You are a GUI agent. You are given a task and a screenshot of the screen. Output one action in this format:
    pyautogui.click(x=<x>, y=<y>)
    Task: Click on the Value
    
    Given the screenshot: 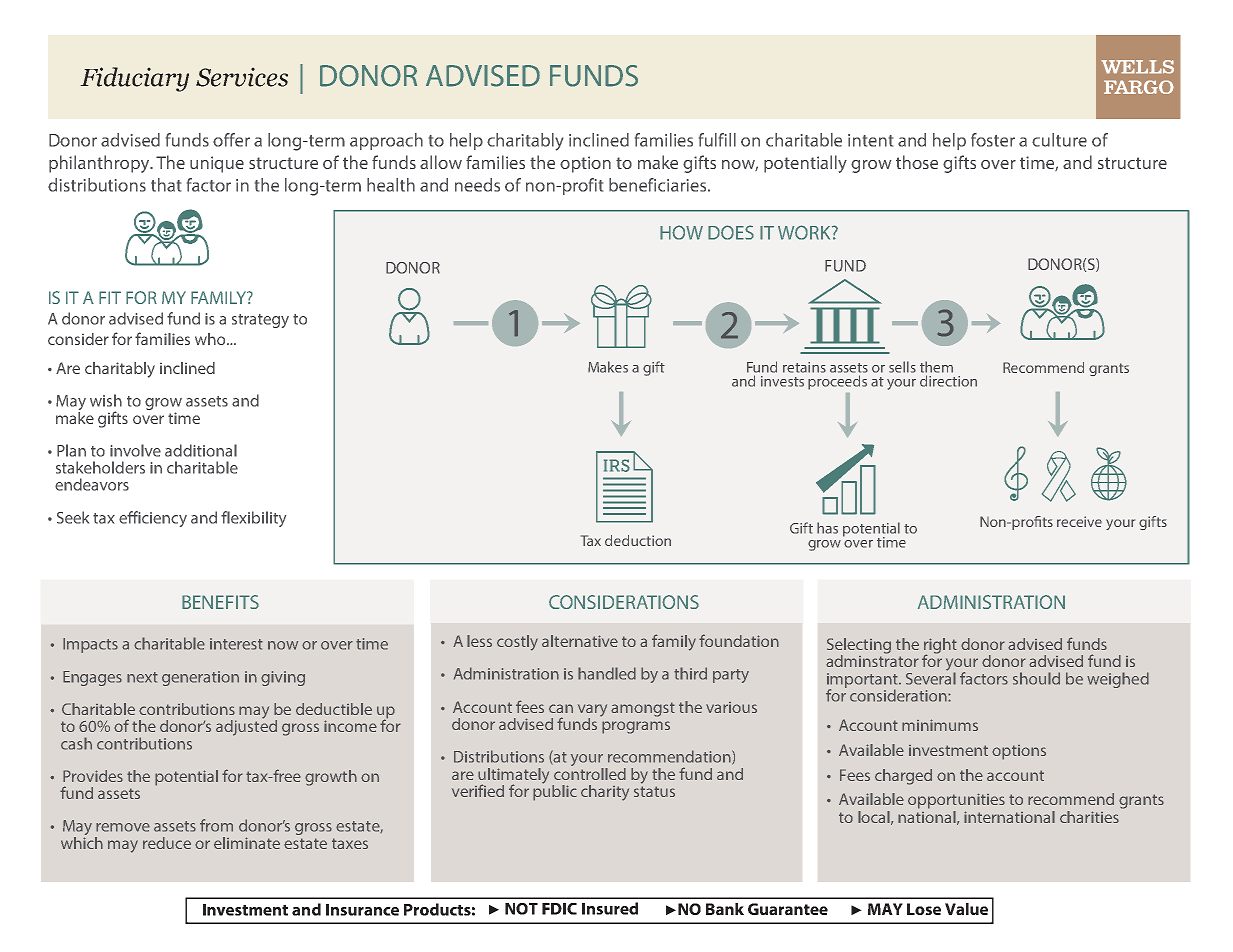 What is the action you would take?
    pyautogui.click(x=966, y=909)
